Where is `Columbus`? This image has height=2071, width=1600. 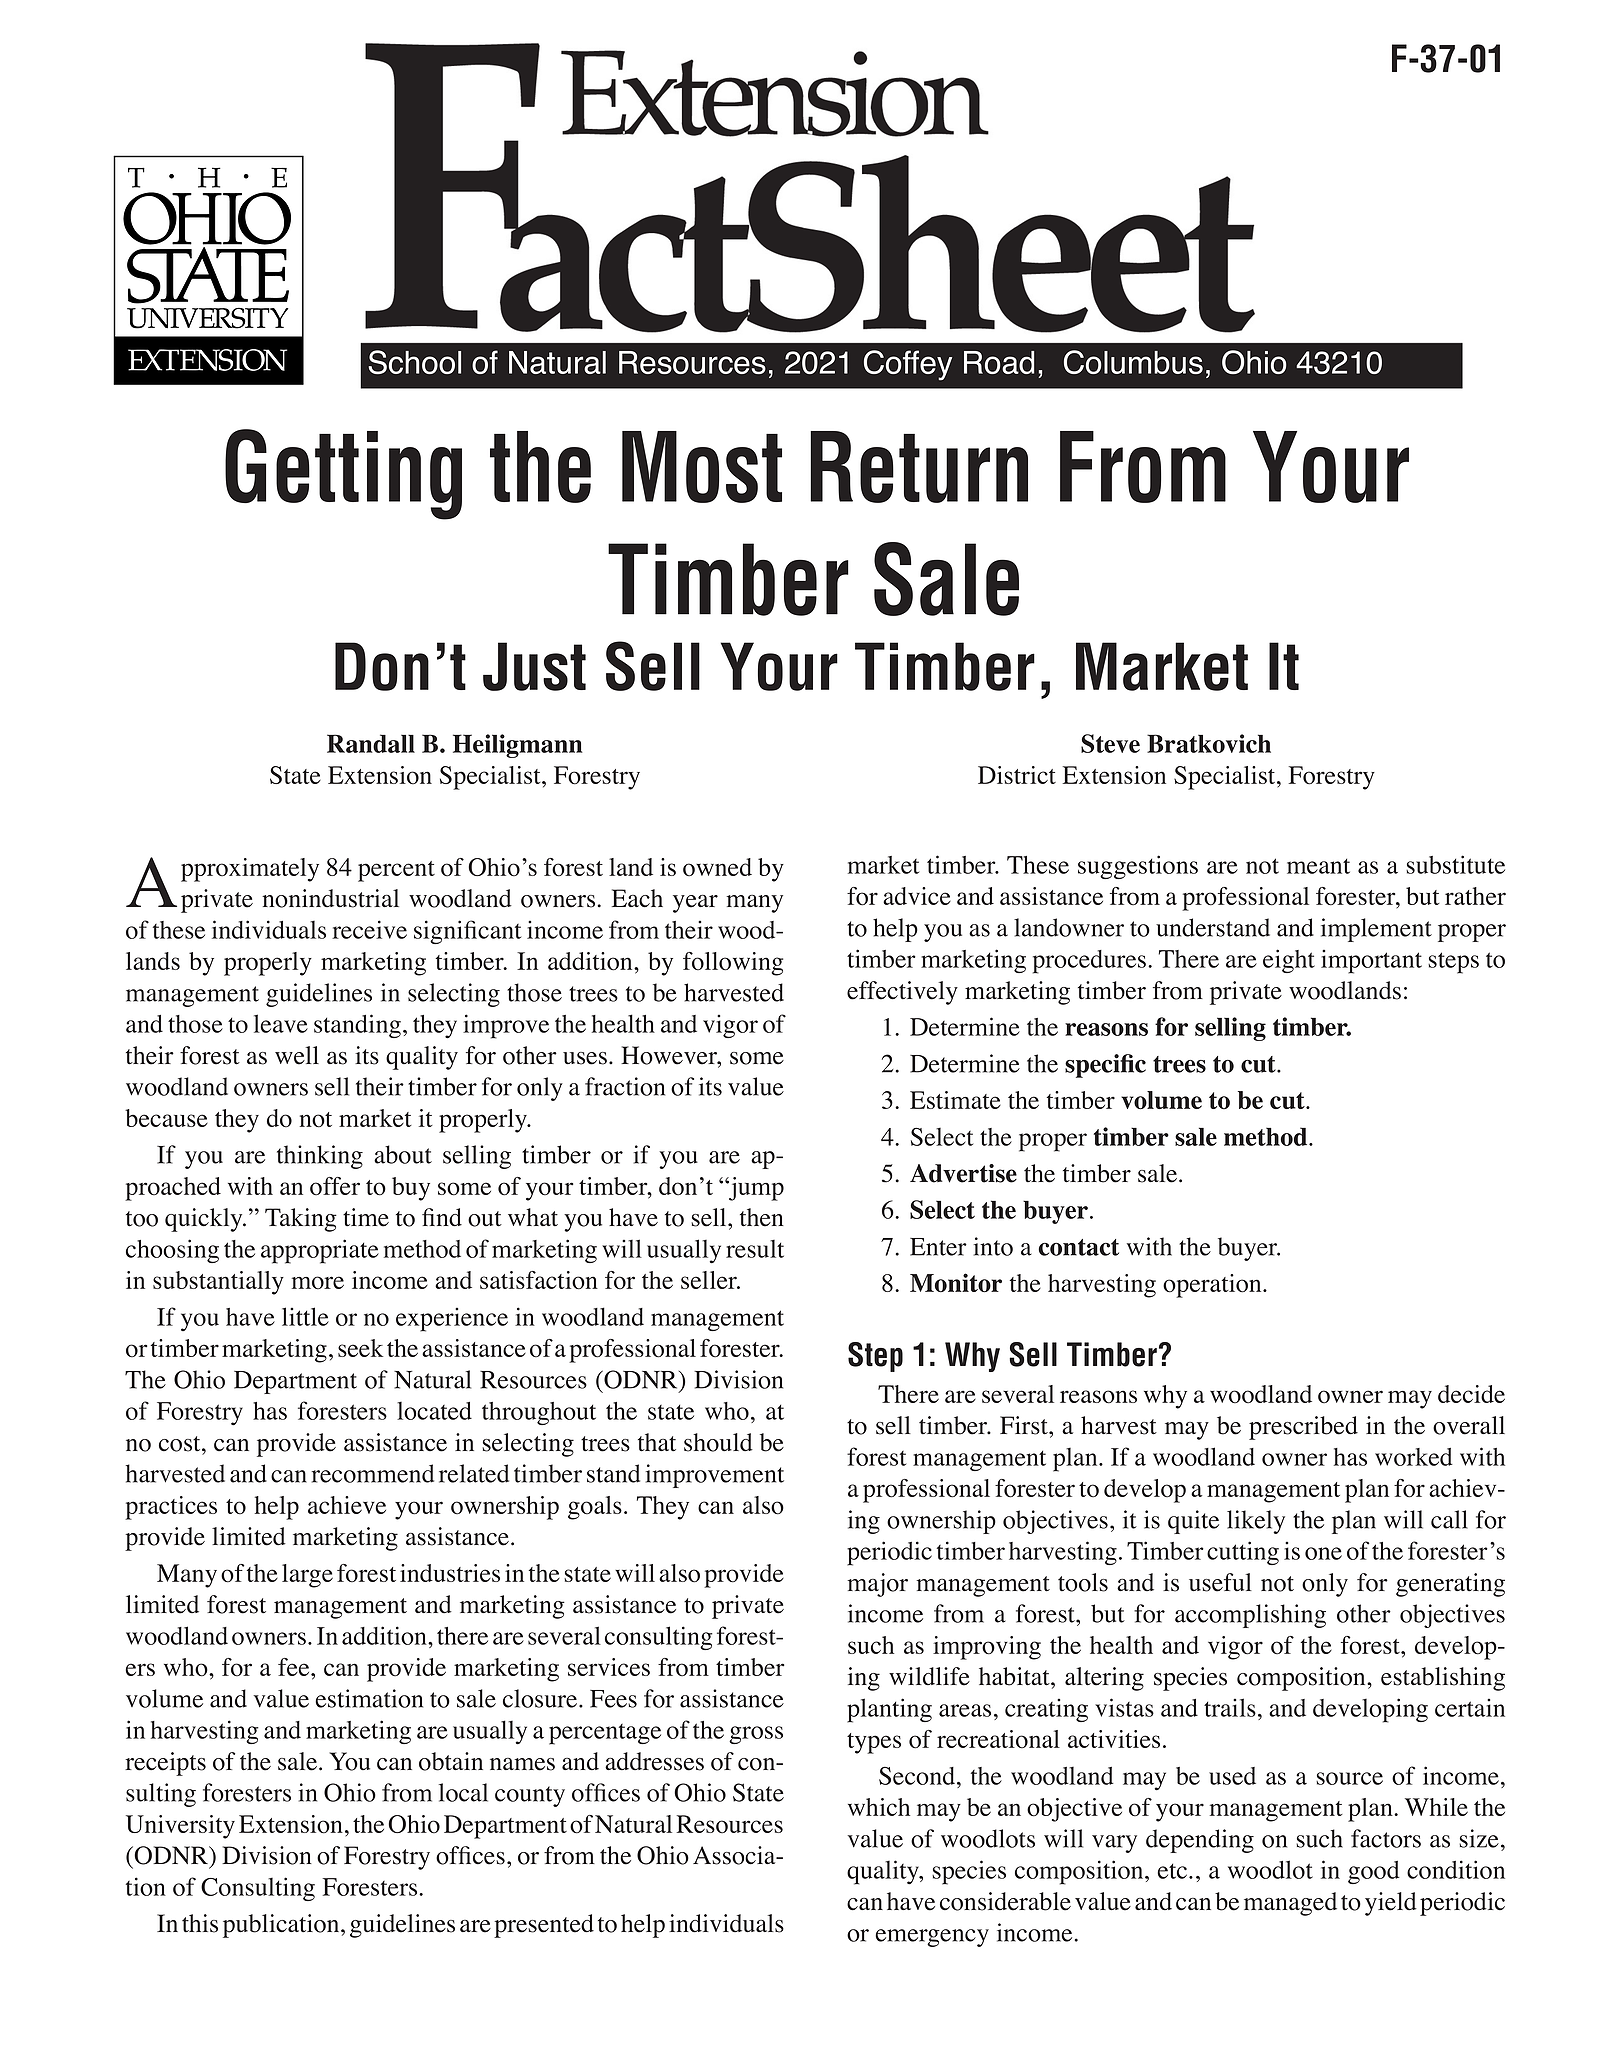 Columbus is located at coordinates (1133, 362).
